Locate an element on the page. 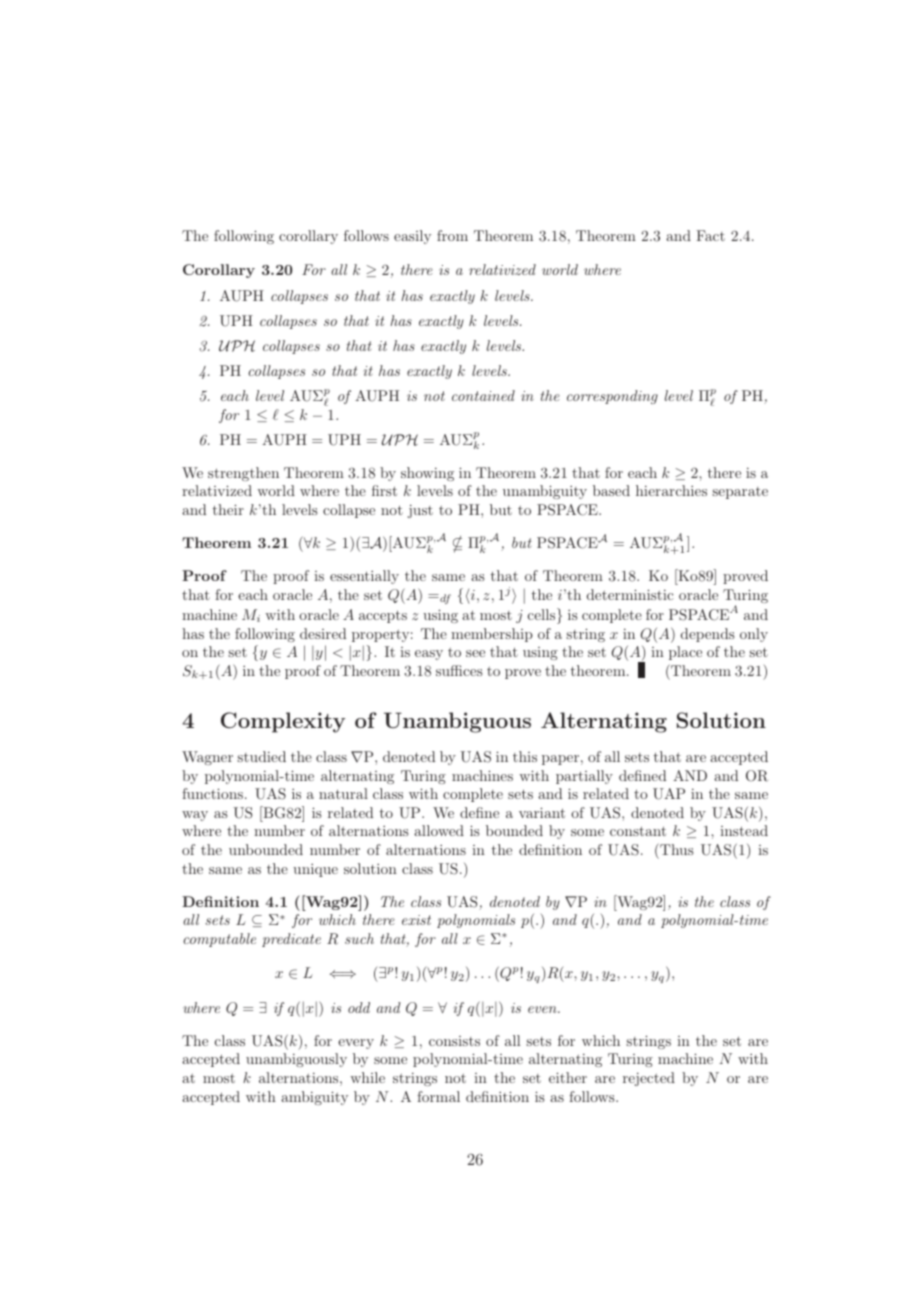 Image resolution: width=924 pixels, height=1308 pixels. Thus is located at coordinates (676, 849).
